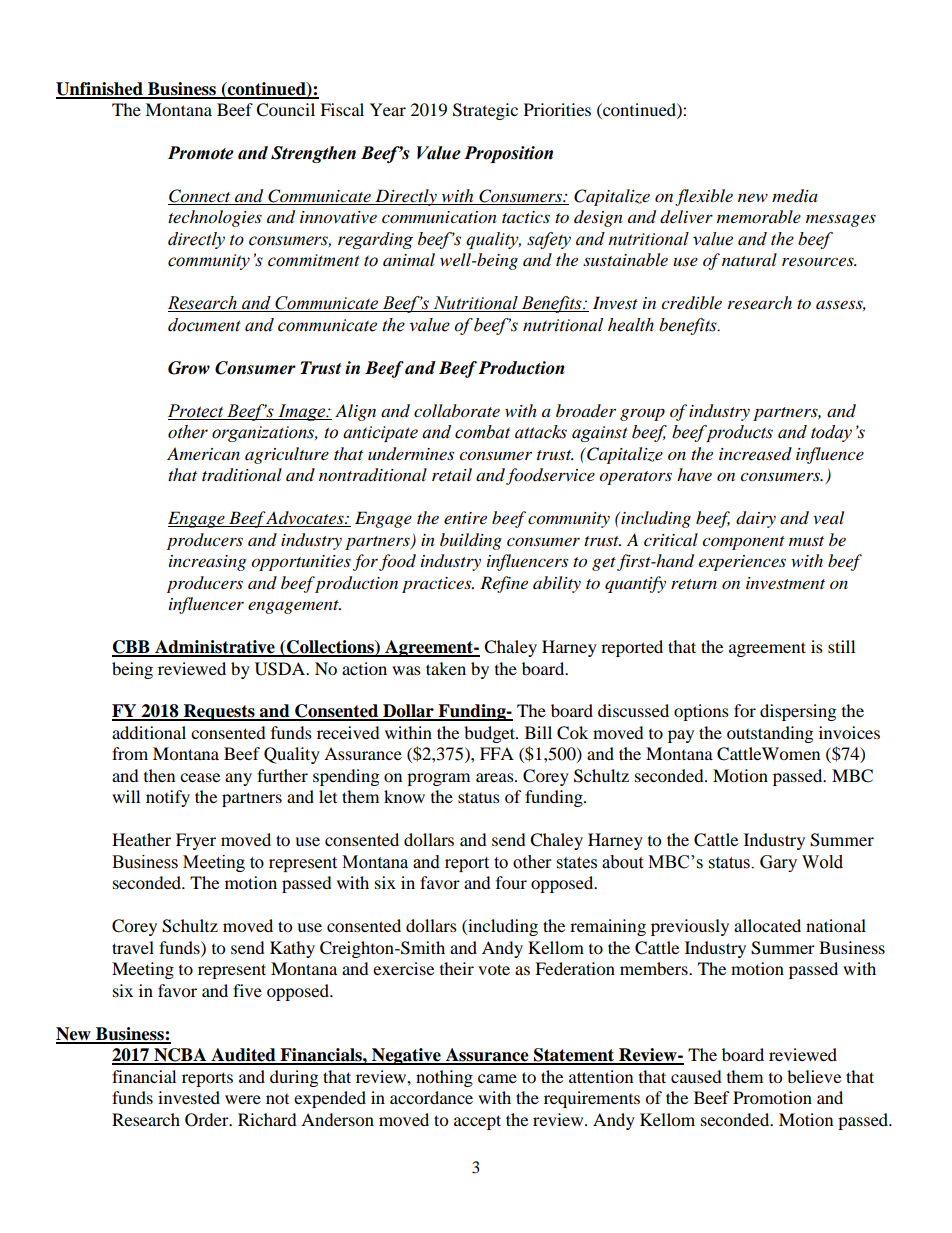 The height and width of the image is (1233, 952). What do you see at coordinates (814, 1076) in the image?
I see `believe` at bounding box center [814, 1076].
